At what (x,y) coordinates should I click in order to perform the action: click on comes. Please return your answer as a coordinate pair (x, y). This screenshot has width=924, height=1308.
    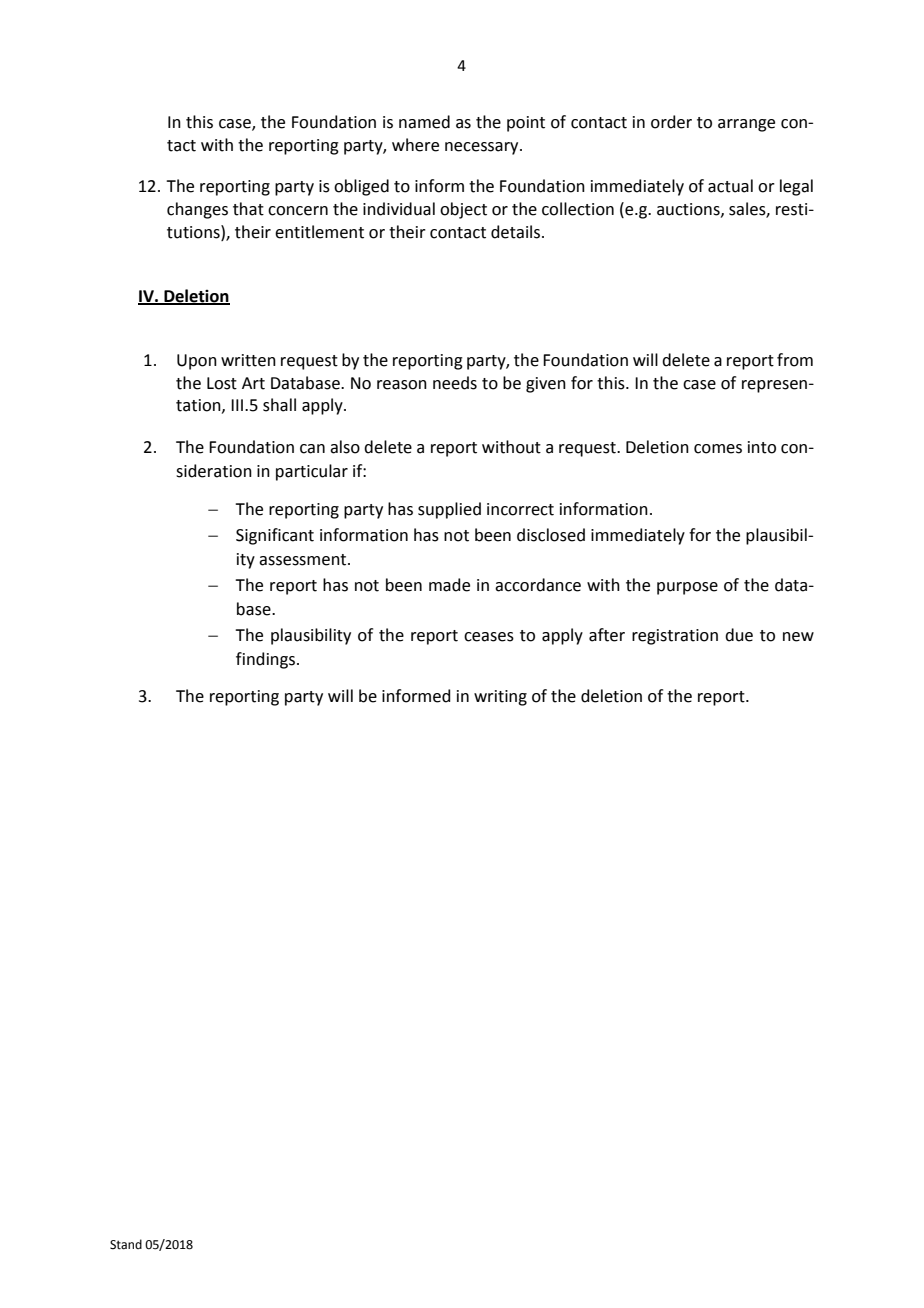
    Looking at the image, I should click on (718, 449).
